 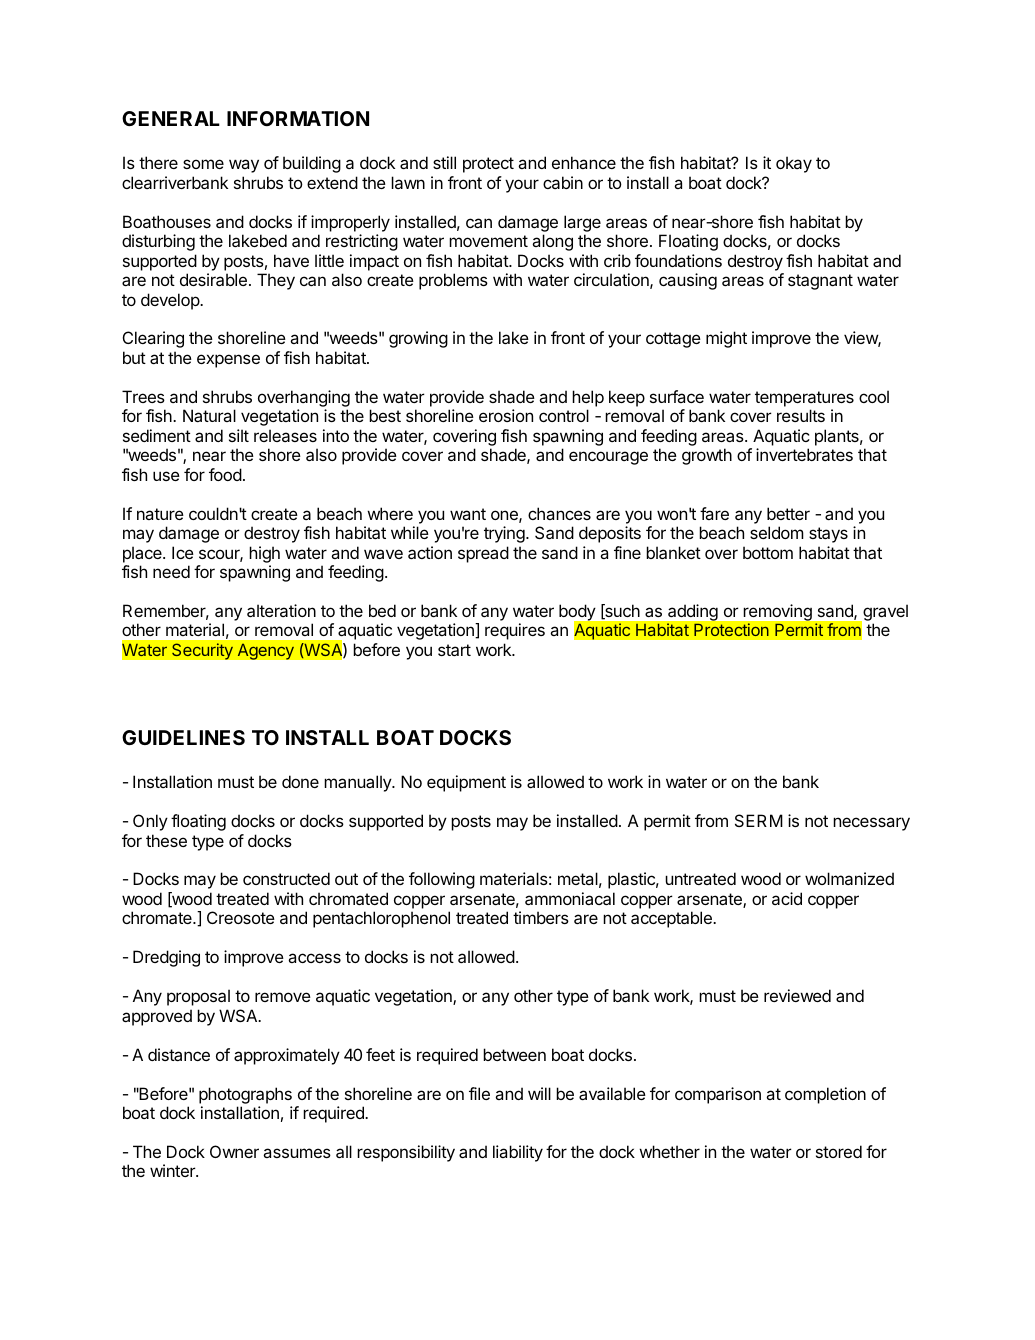 I want to click on okay, so click(x=794, y=164).
